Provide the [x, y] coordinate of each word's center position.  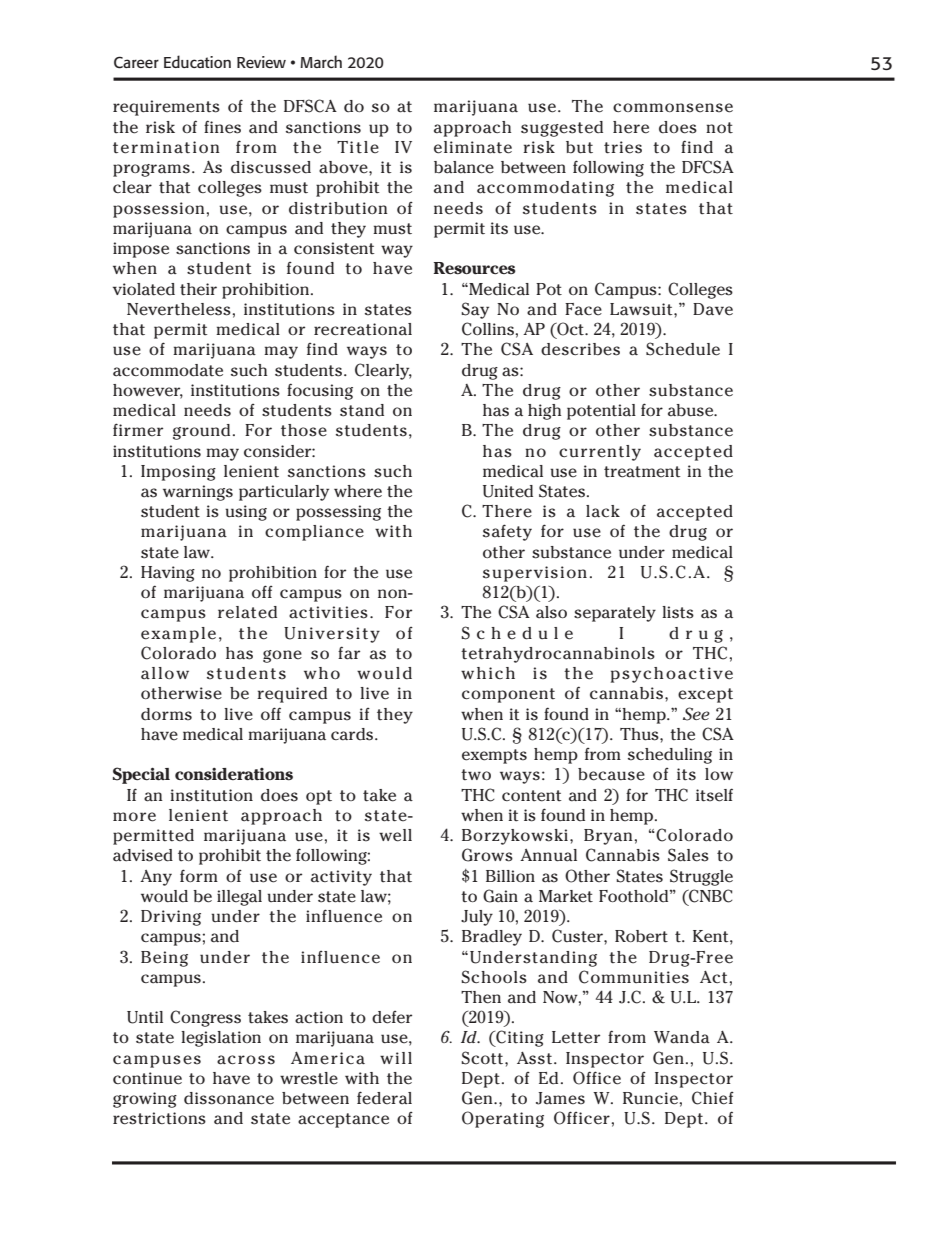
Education [197, 61]
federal [384, 1098]
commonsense [673, 108]
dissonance [229, 1098]
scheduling [670, 756]
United [508, 491]
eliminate [473, 147]
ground [201, 432]
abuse [692, 410]
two [476, 774]
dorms [166, 714]
